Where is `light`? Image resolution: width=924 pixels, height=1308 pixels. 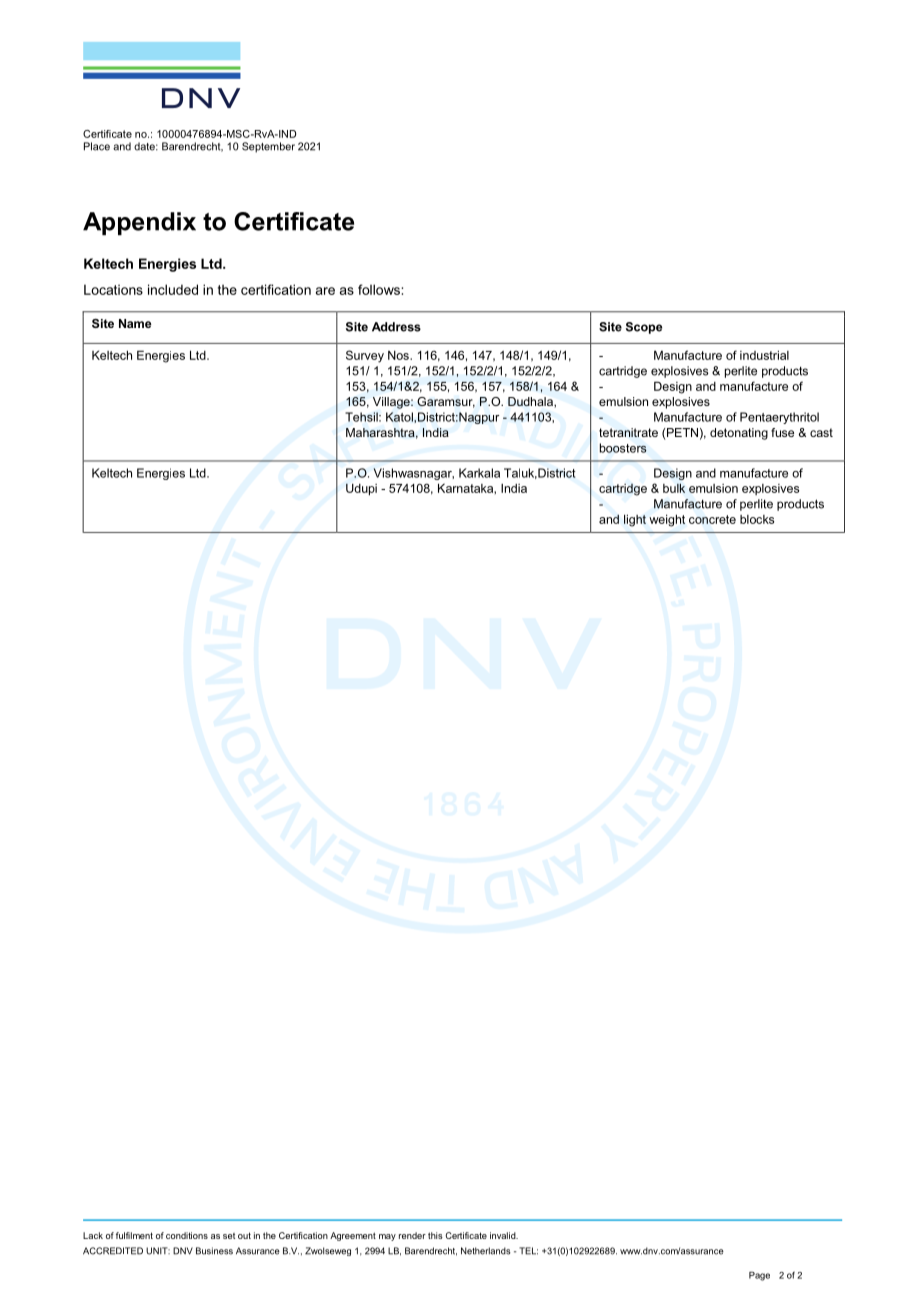 light is located at coordinates (635, 520).
